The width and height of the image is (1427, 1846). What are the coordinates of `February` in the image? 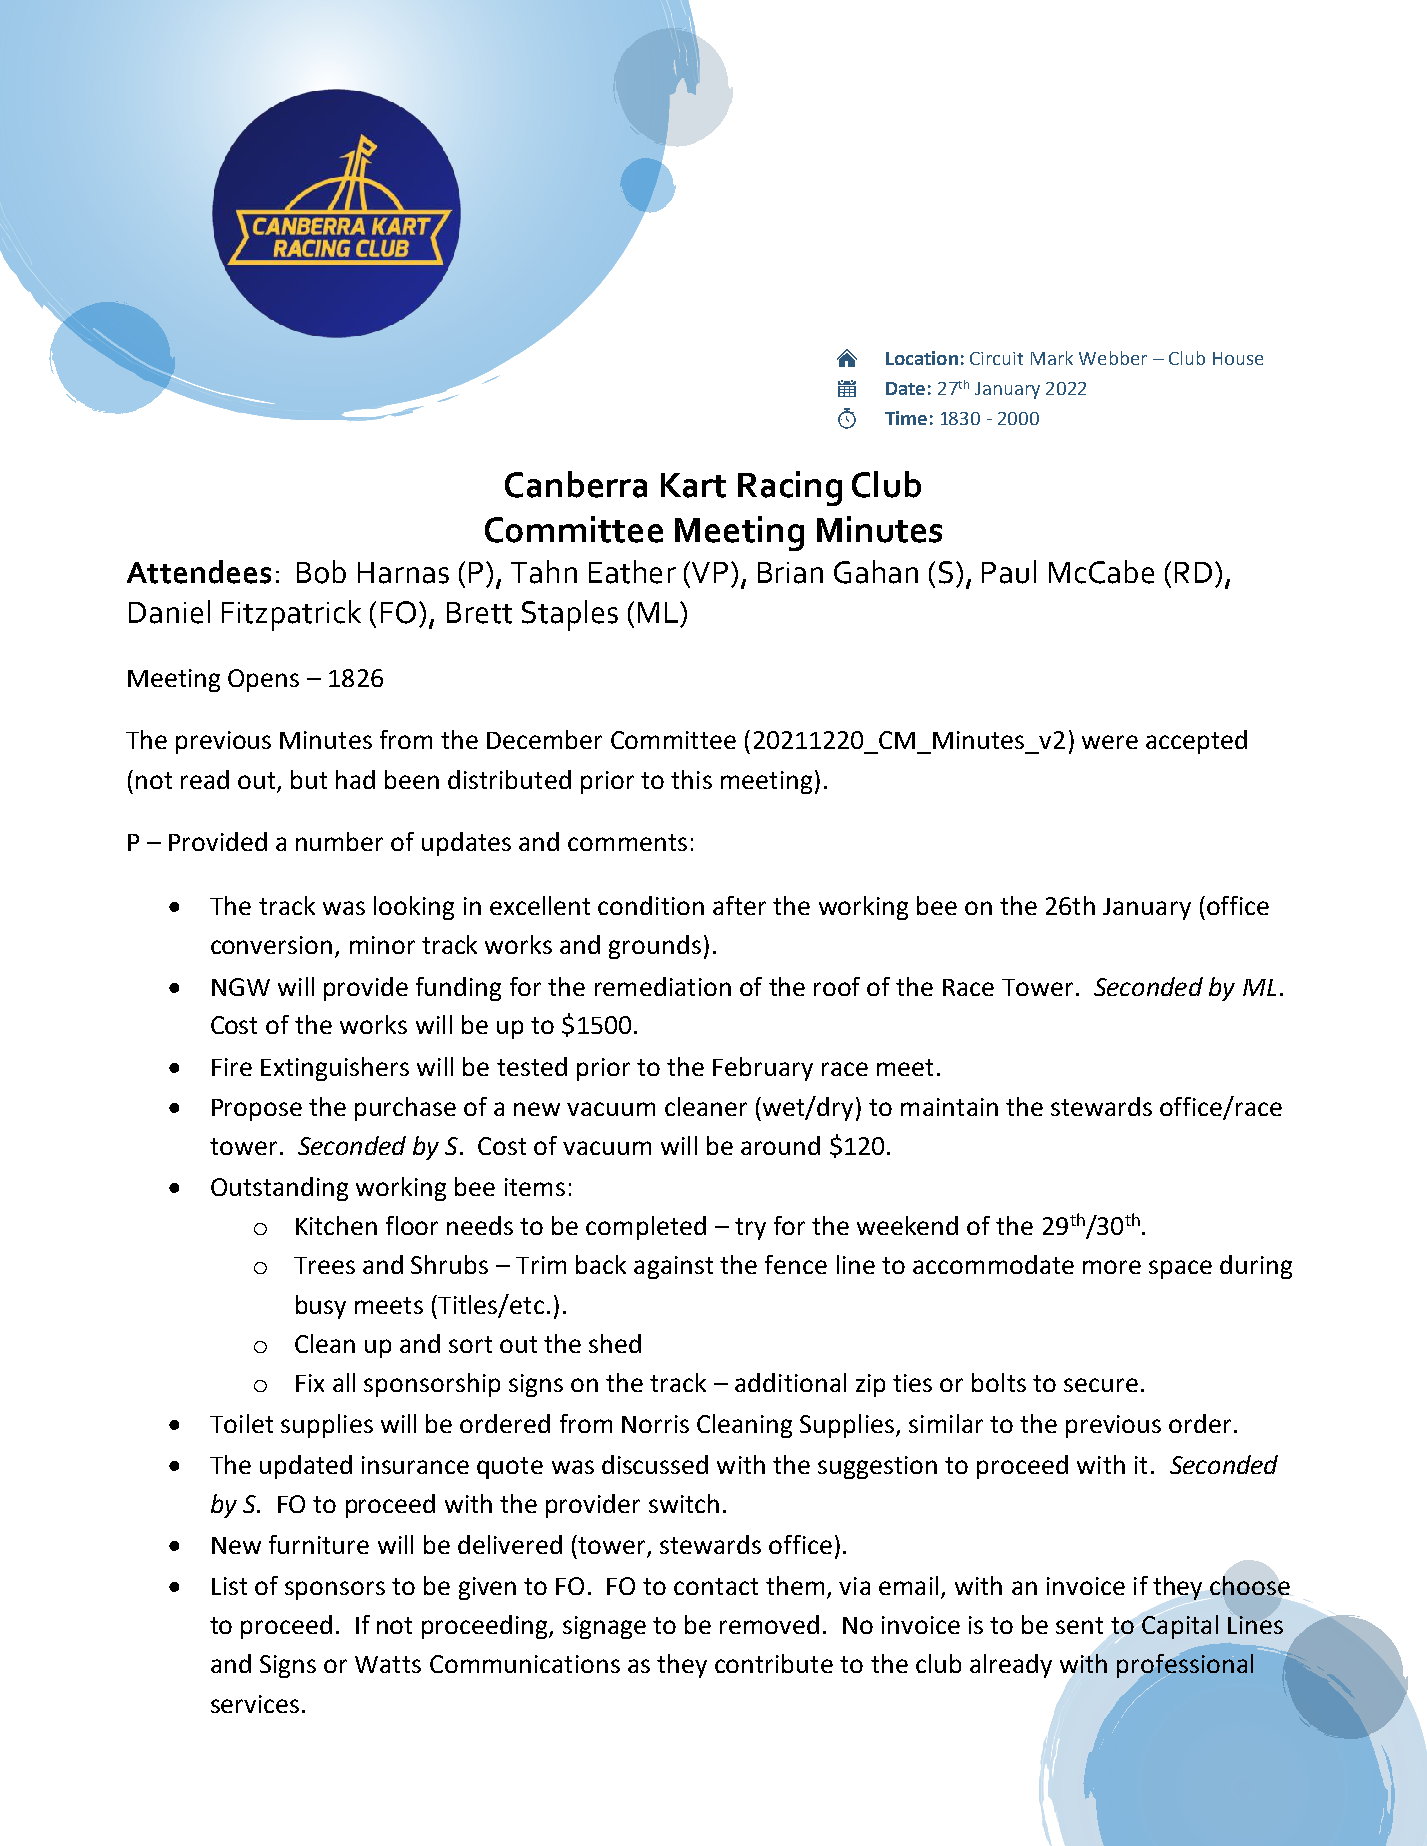 It's located at (763, 1069).
